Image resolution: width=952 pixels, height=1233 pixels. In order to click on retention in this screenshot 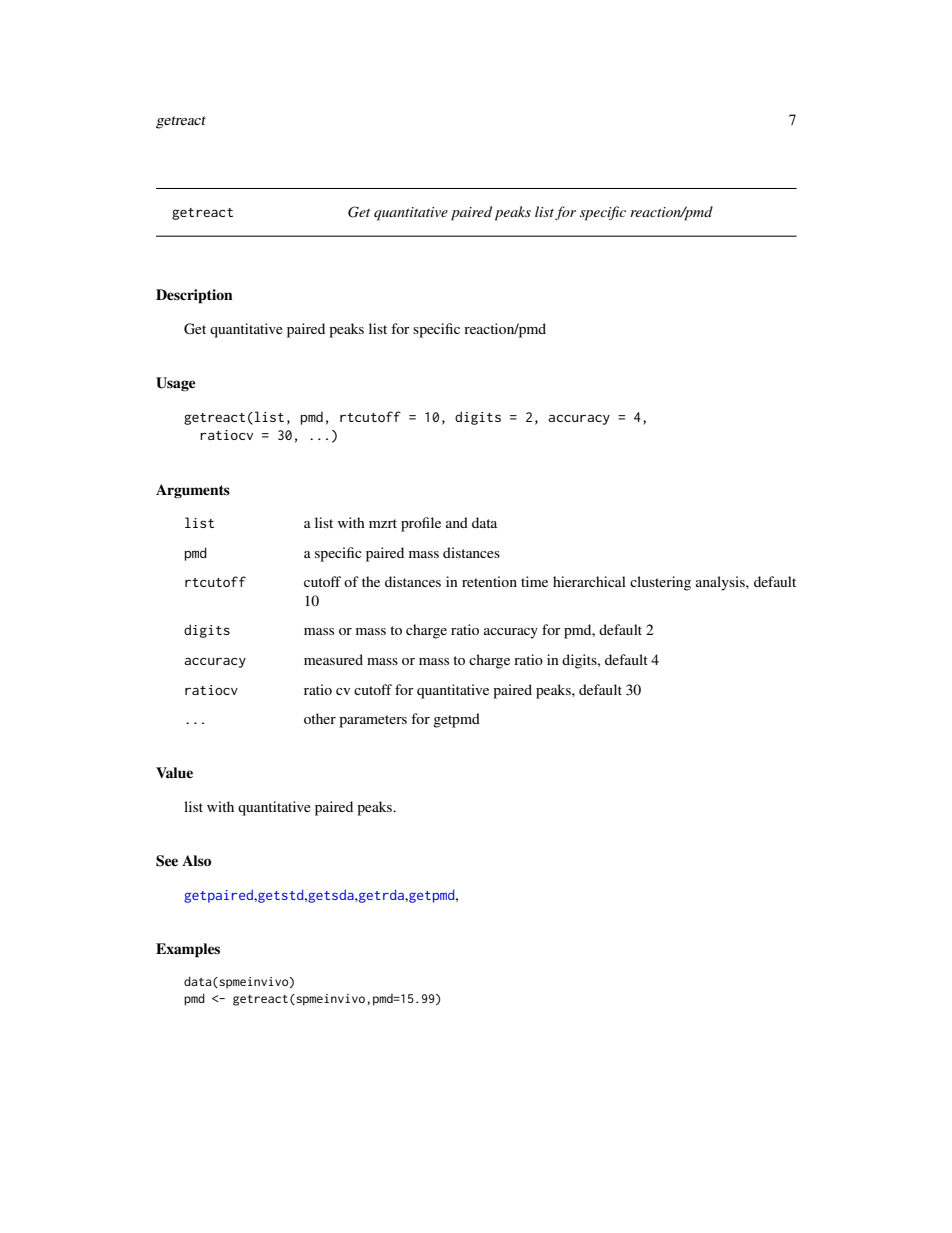, I will do `click(489, 581)`.
